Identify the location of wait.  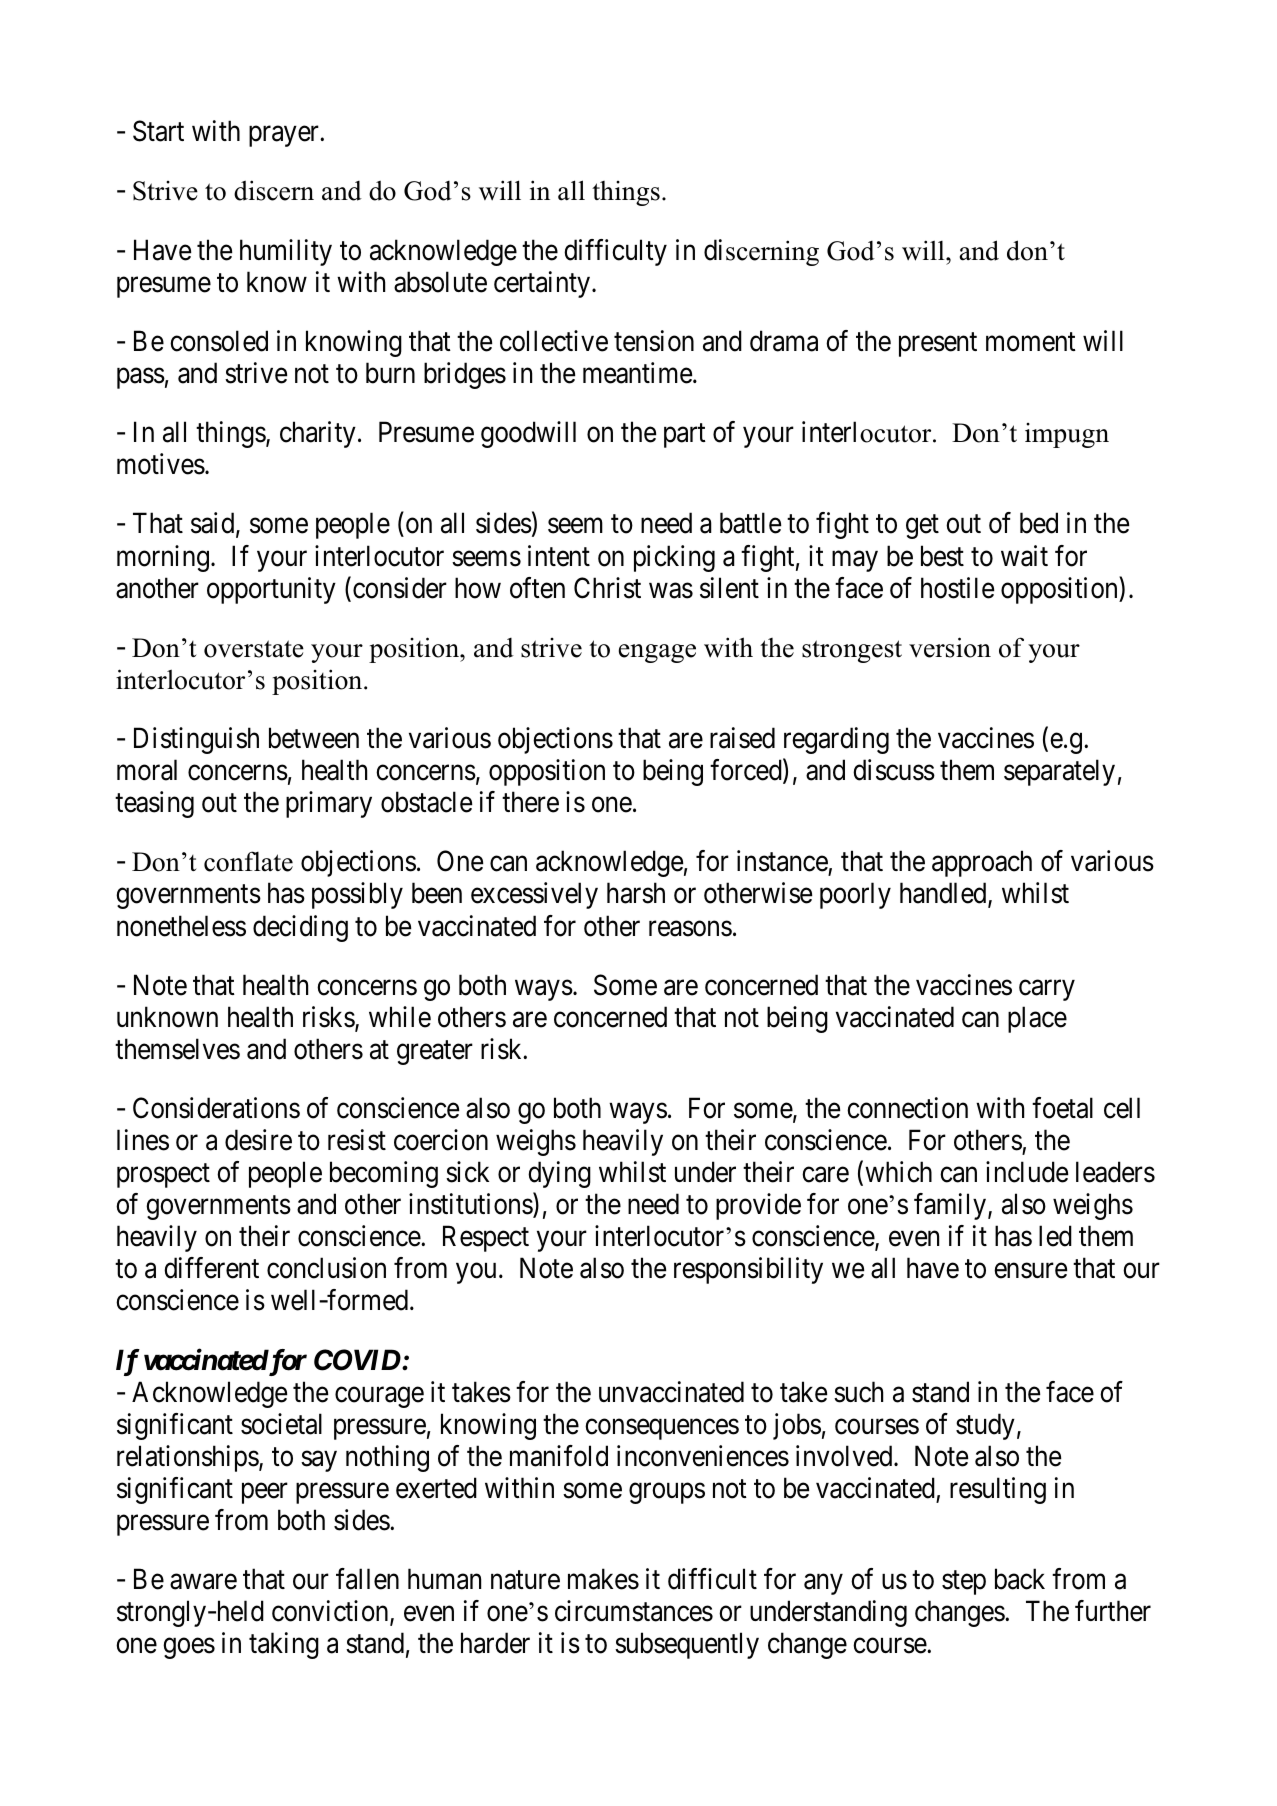
(1024, 556).
